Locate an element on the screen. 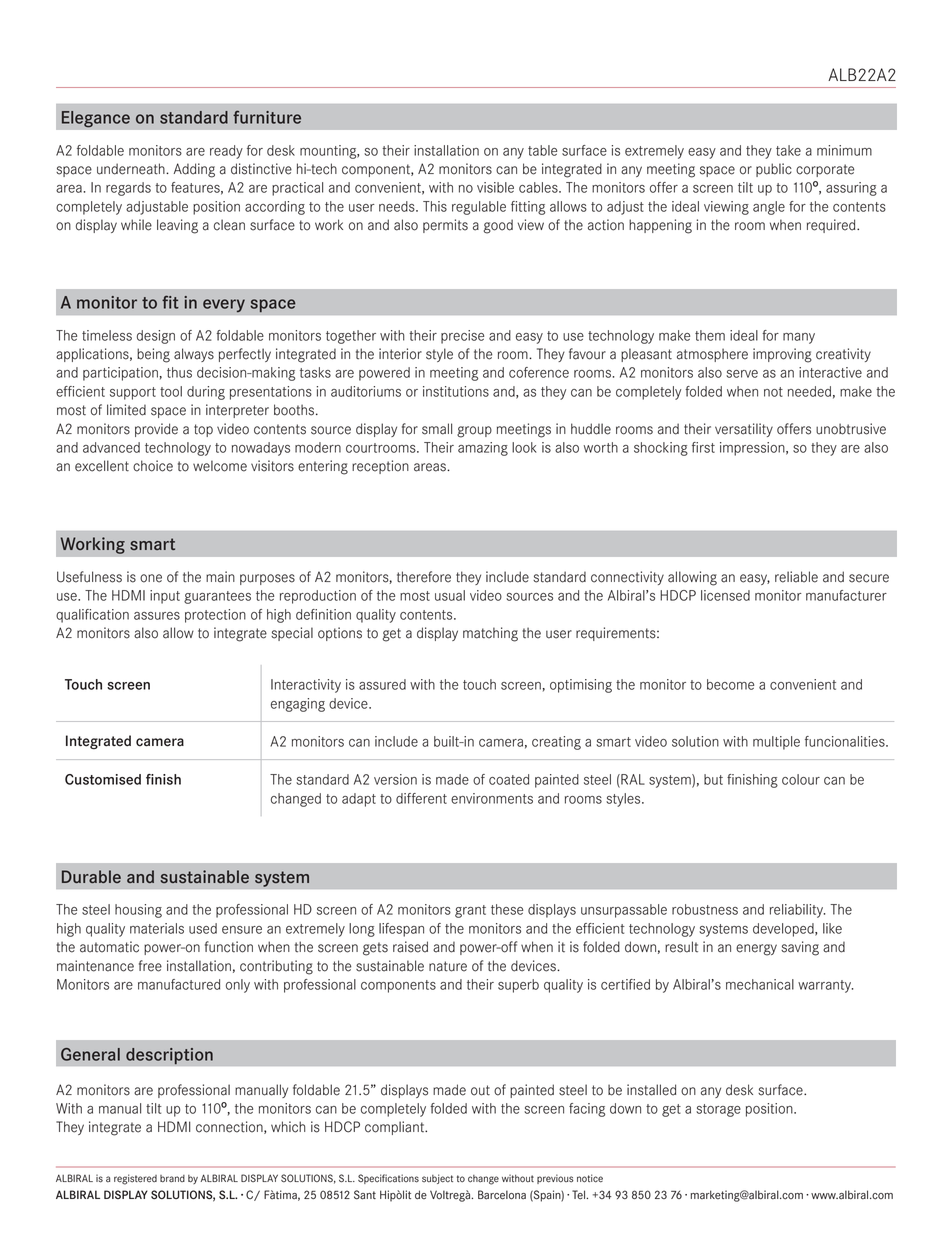 The width and height of the screenshot is (952, 1233). Adding is located at coordinates (194, 170).
